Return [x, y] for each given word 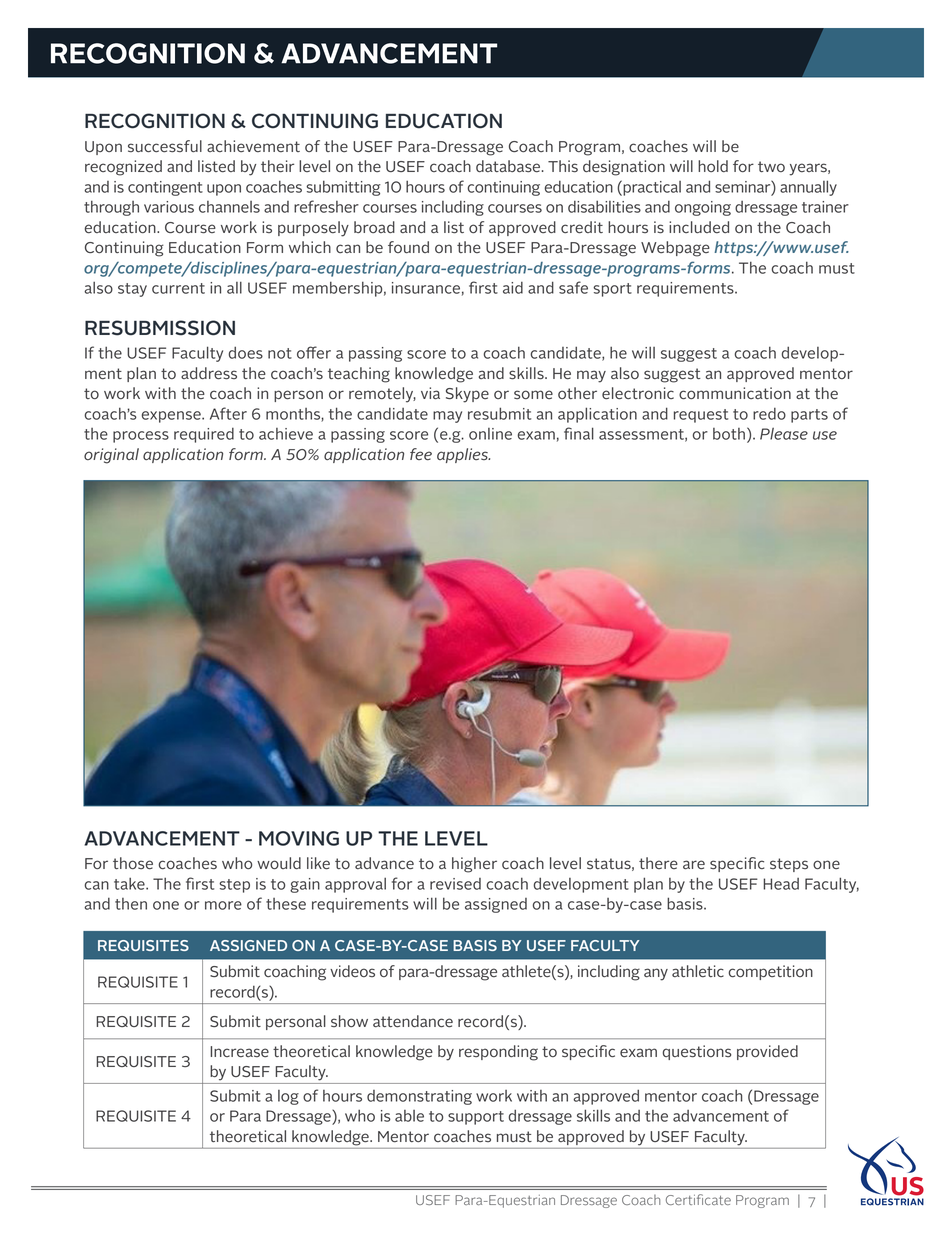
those [133, 863]
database [509, 166]
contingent [165, 188]
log [288, 1097]
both [729, 434]
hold [713, 166]
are [694, 865]
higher [474, 865]
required [204, 435]
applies [463, 455]
